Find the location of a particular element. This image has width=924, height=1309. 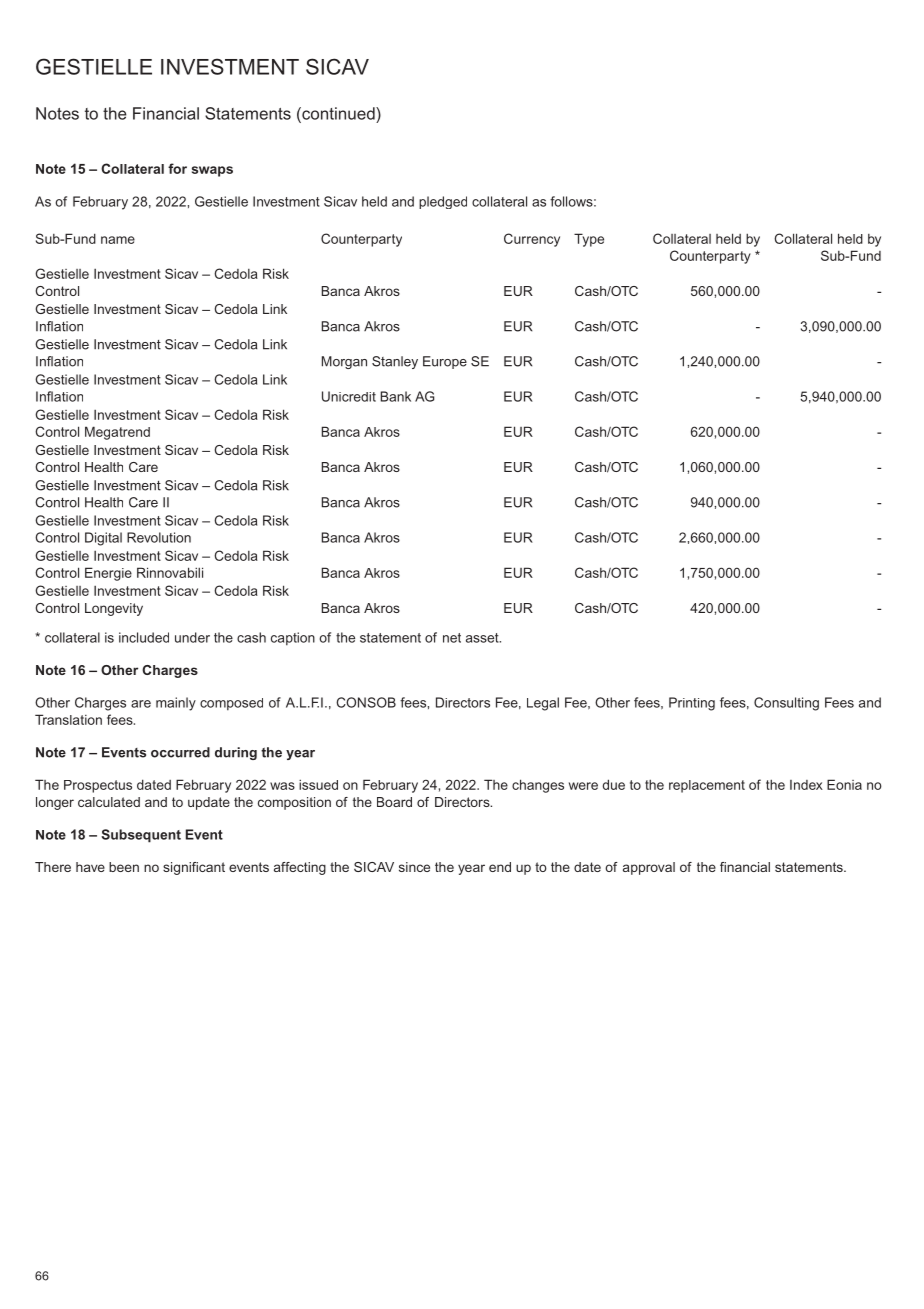

net is located at coordinates (452, 638).
